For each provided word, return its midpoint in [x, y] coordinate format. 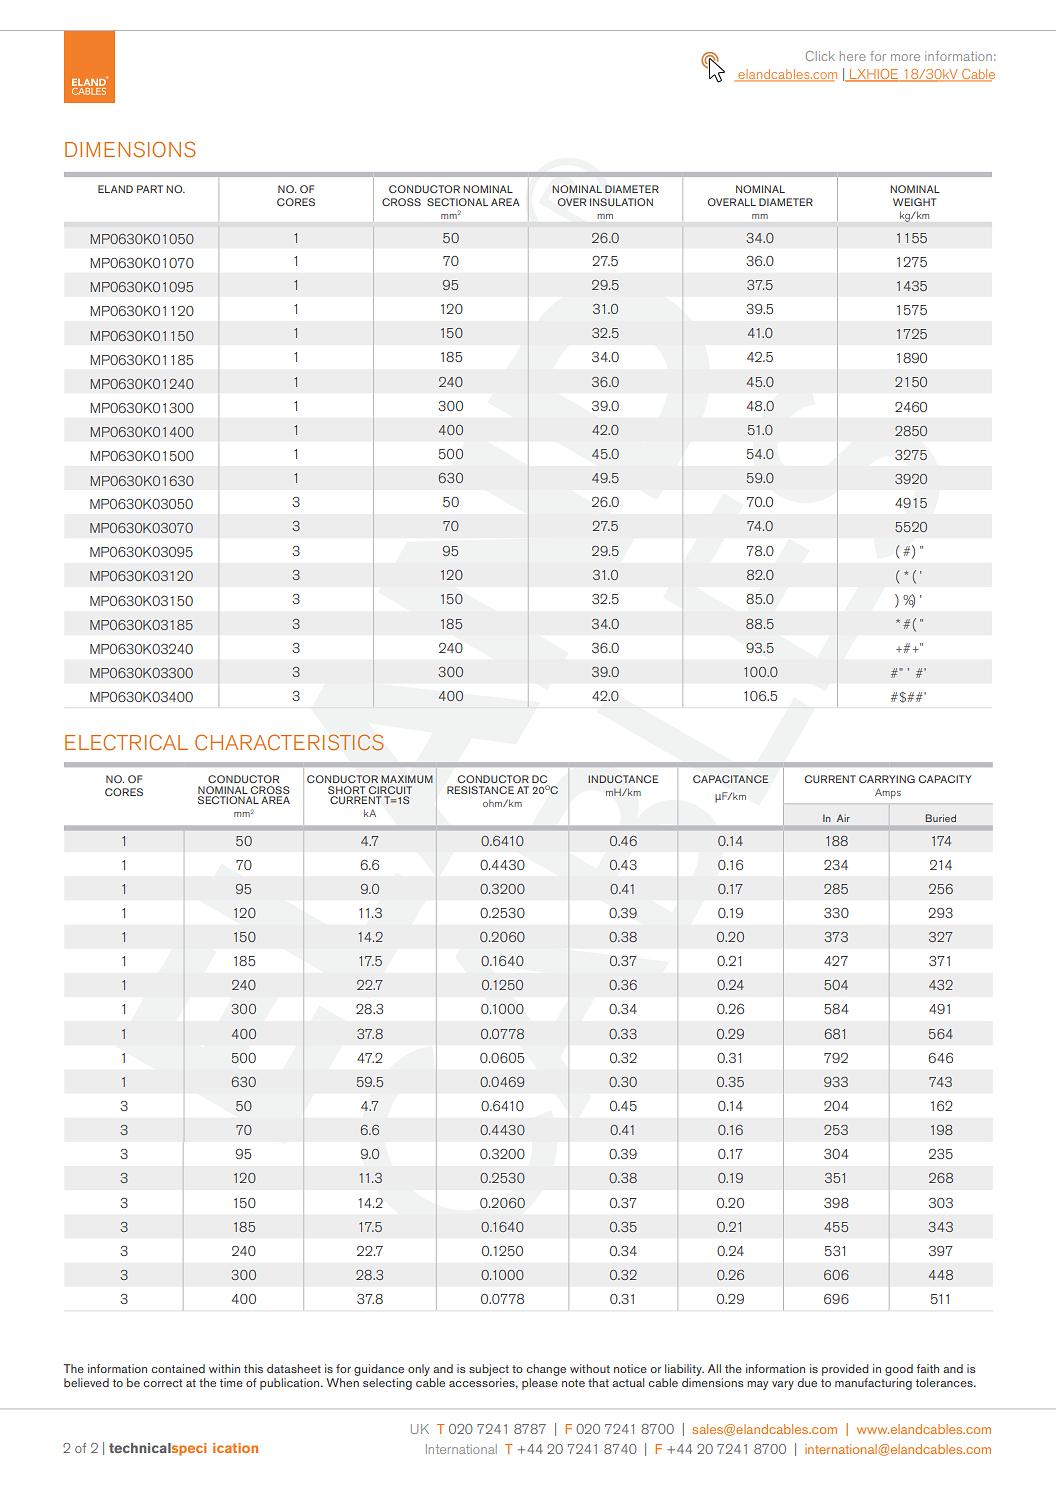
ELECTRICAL [126, 742]
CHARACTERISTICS [289, 742]
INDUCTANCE [623, 779]
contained [178, 1368]
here [852, 56]
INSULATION [621, 202]
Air [843, 818]
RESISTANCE [480, 790]
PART [150, 189]
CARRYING [887, 779]
